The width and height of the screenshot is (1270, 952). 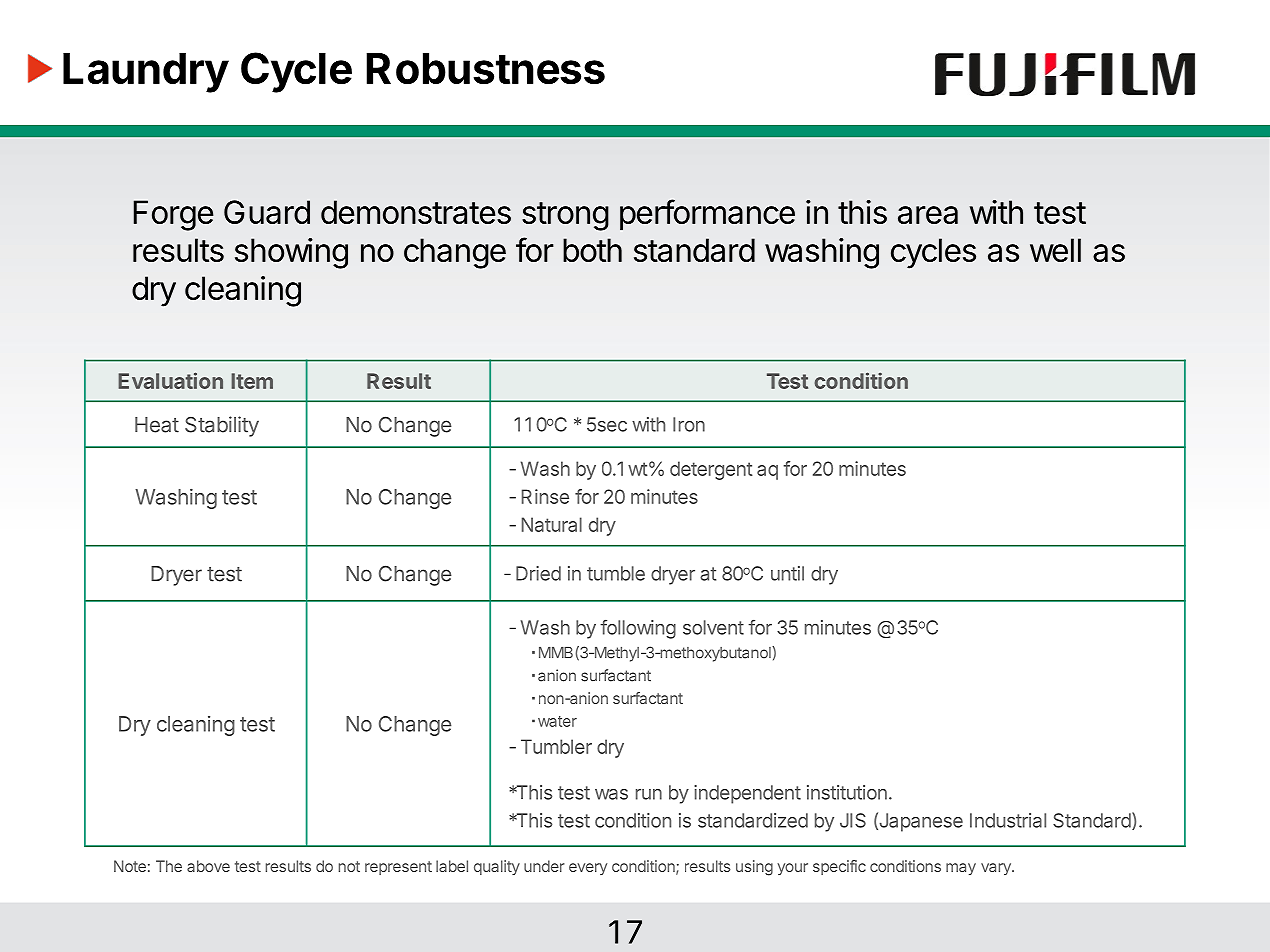 What do you see at coordinates (545, 496) in the screenshot?
I see `Rinse` at bounding box center [545, 496].
